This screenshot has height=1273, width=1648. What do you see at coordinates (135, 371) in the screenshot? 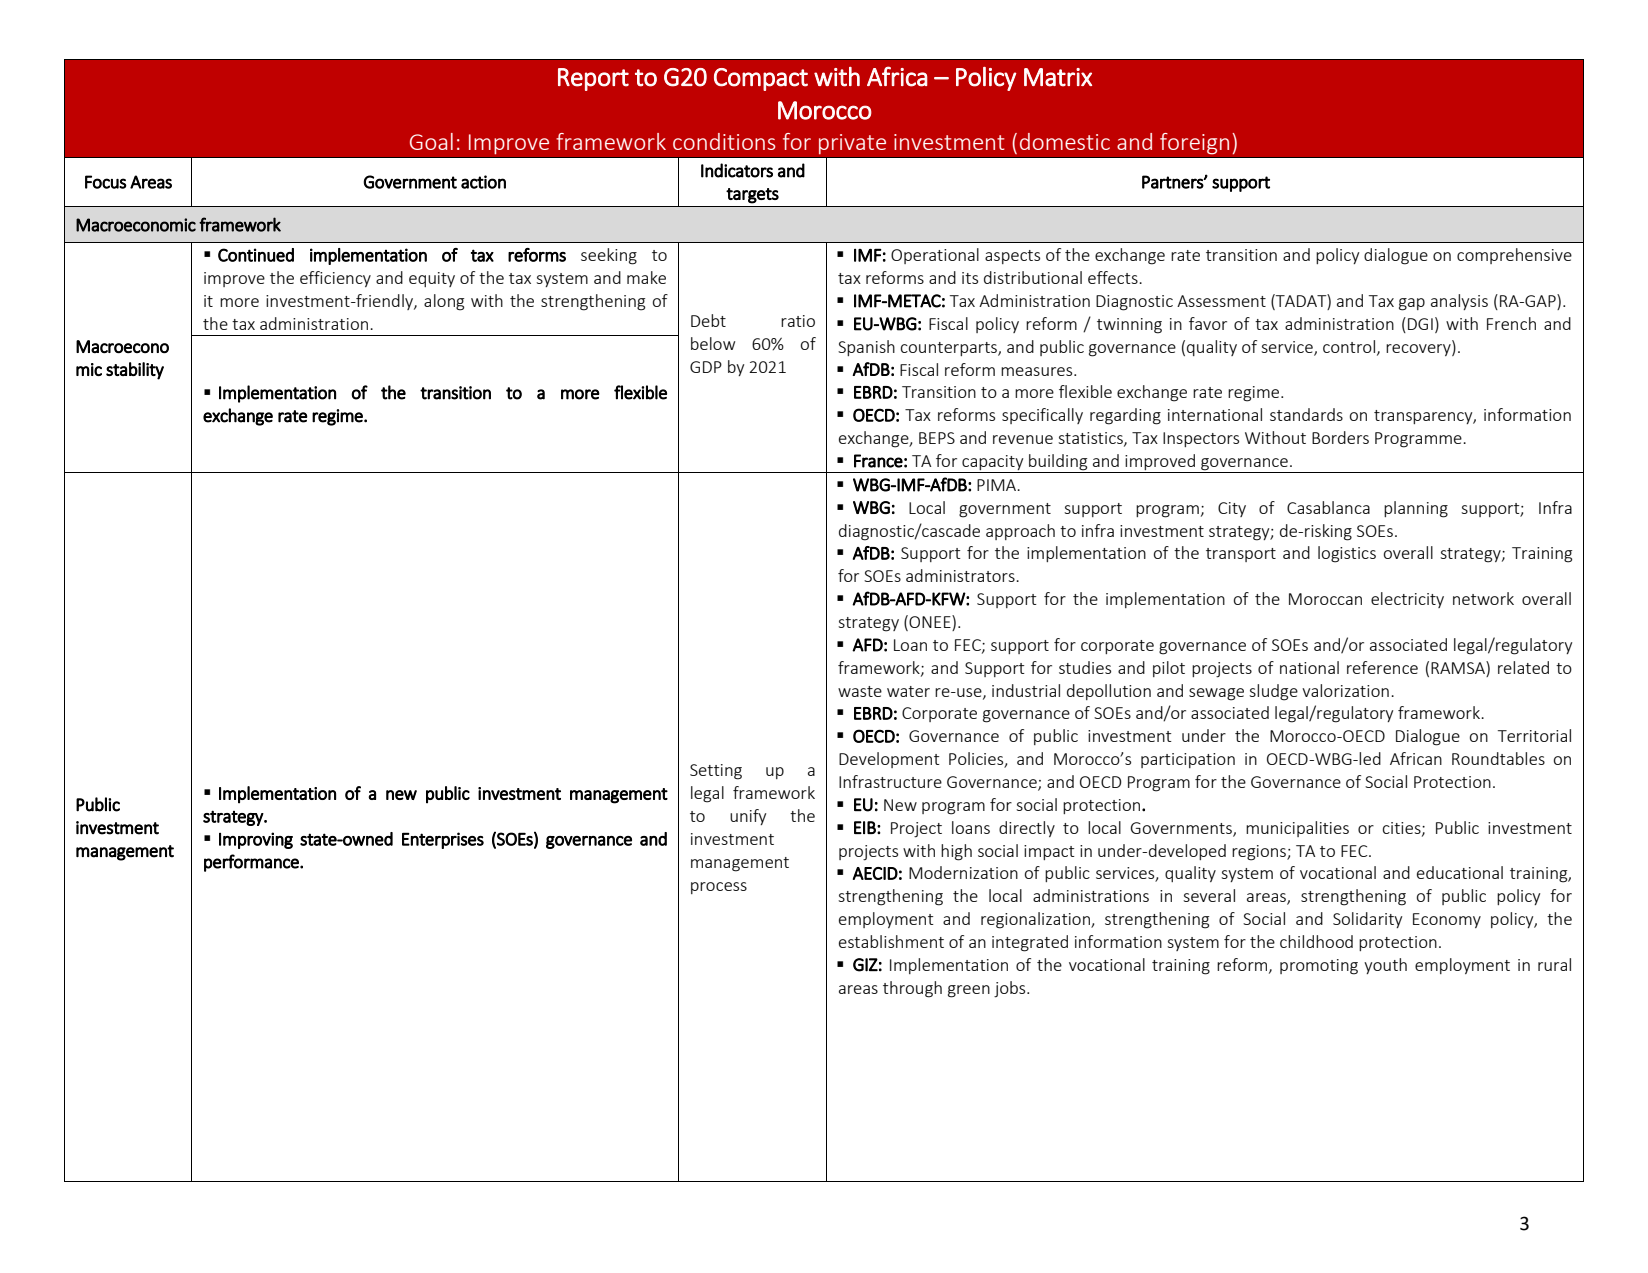
I see `stability` at bounding box center [135, 371].
